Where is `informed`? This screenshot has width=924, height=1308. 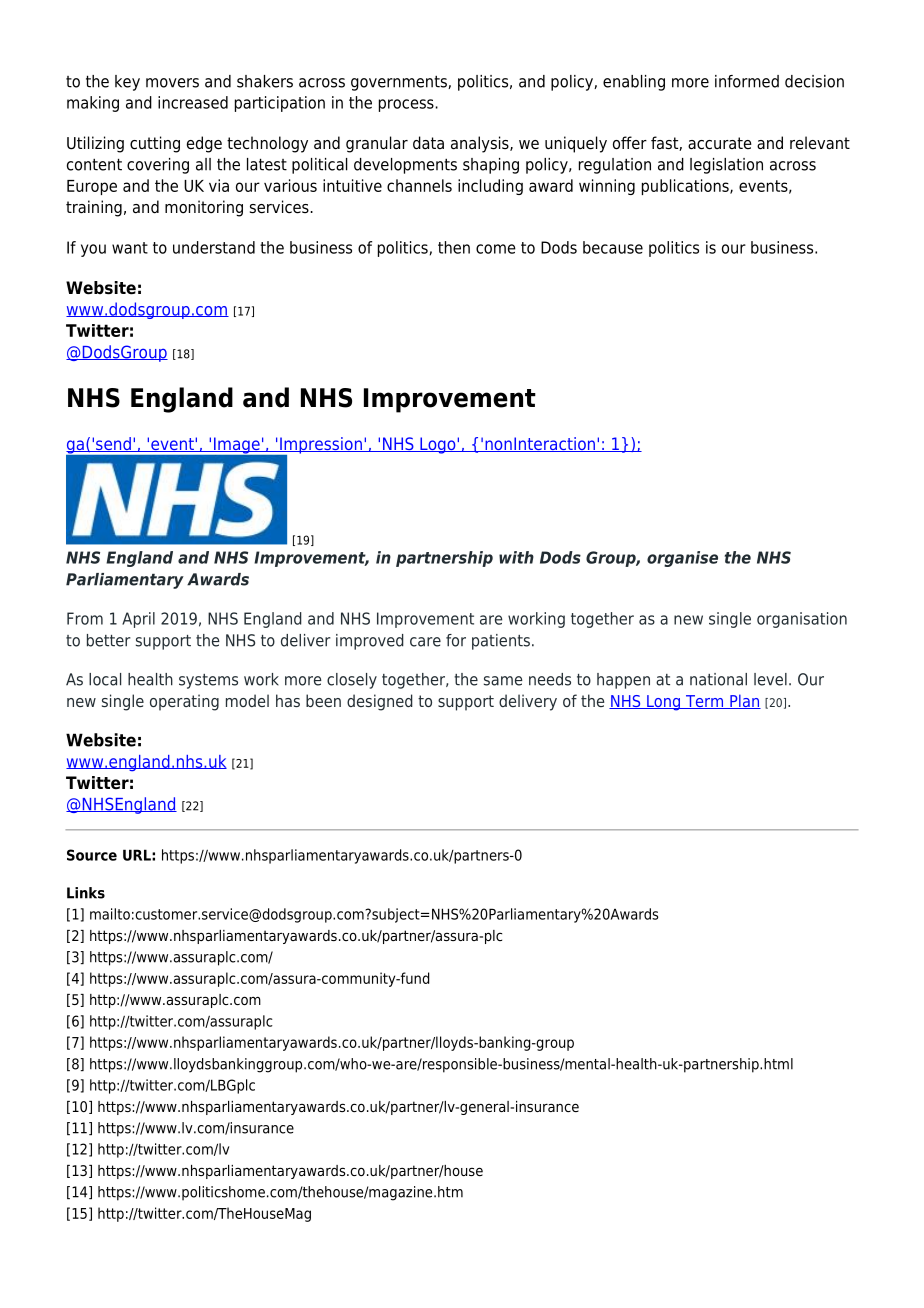 informed is located at coordinates (747, 81).
